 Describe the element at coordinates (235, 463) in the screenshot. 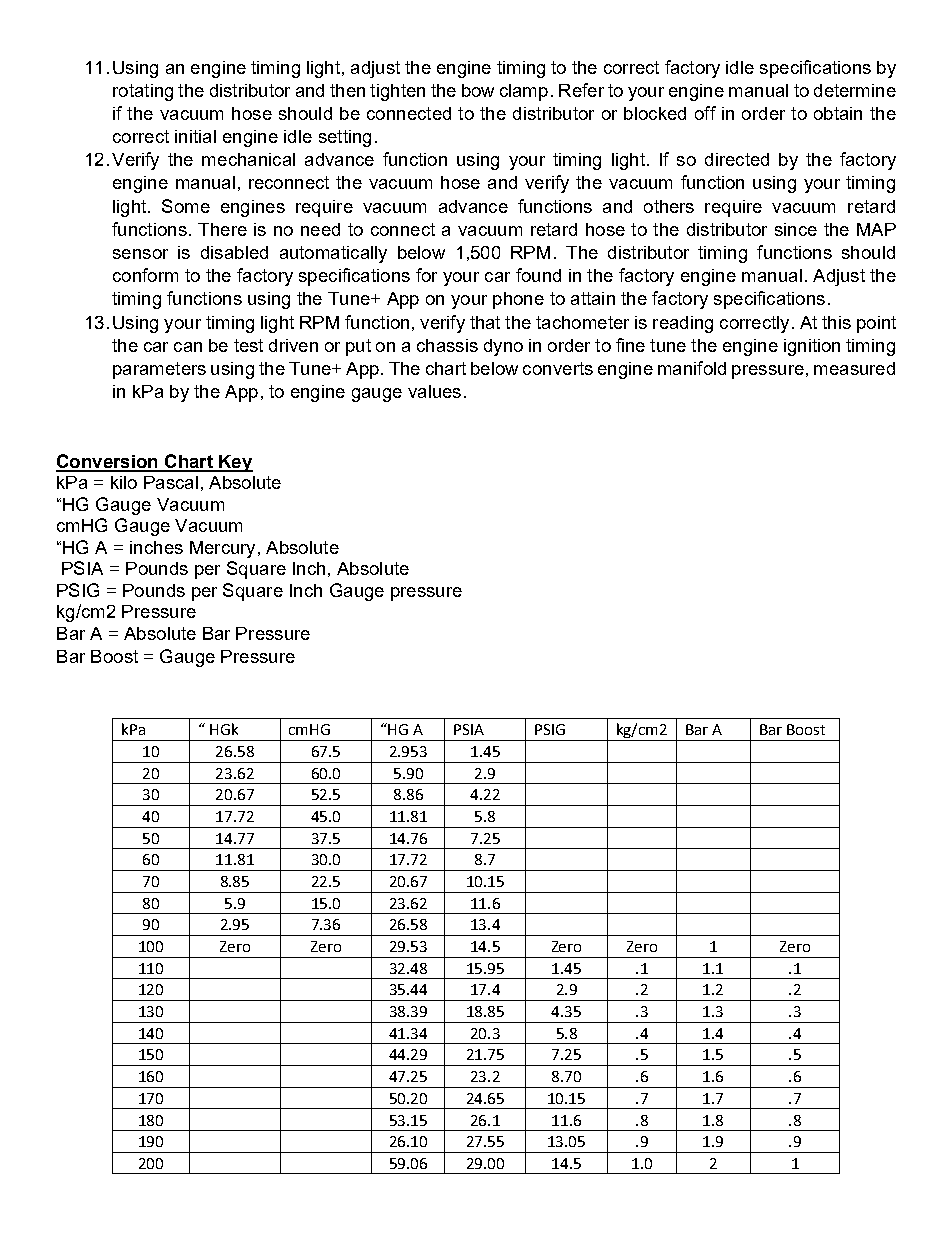

I see `Key` at that location.
